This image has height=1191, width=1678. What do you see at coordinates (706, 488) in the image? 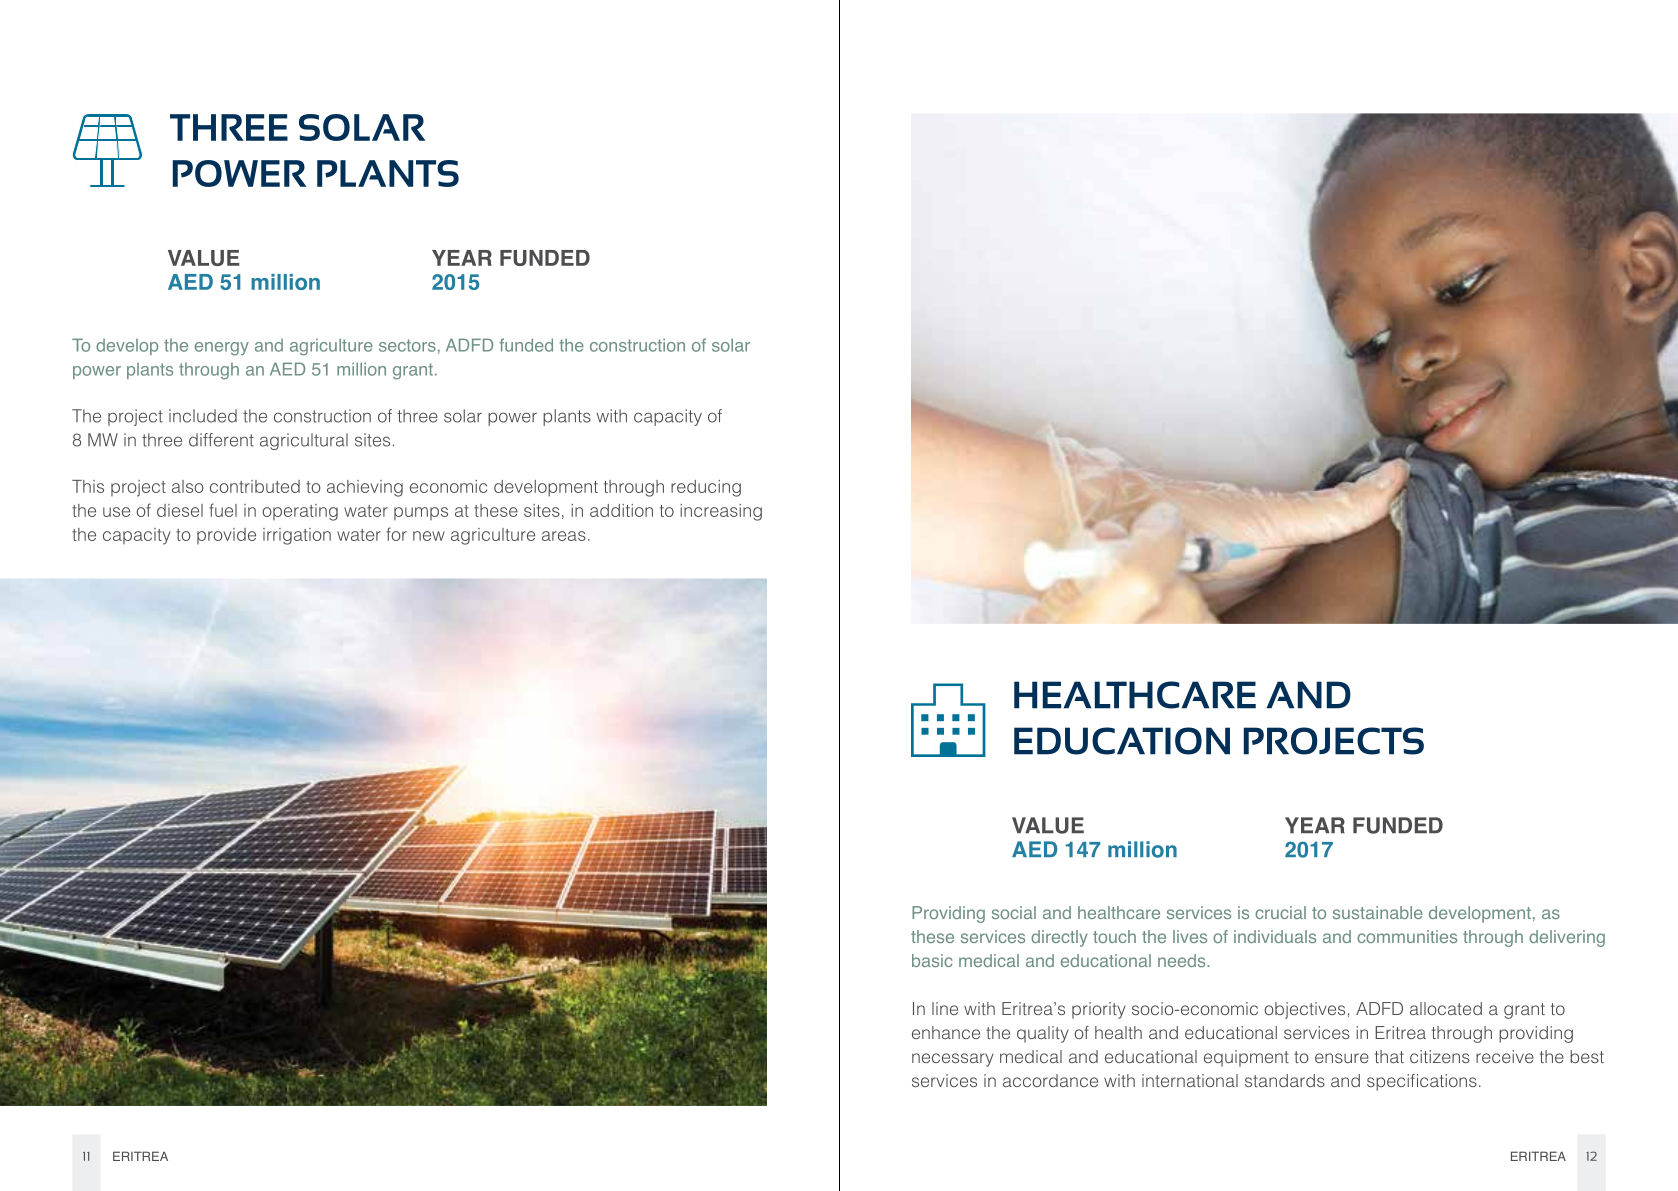
I see `reducing` at bounding box center [706, 488].
